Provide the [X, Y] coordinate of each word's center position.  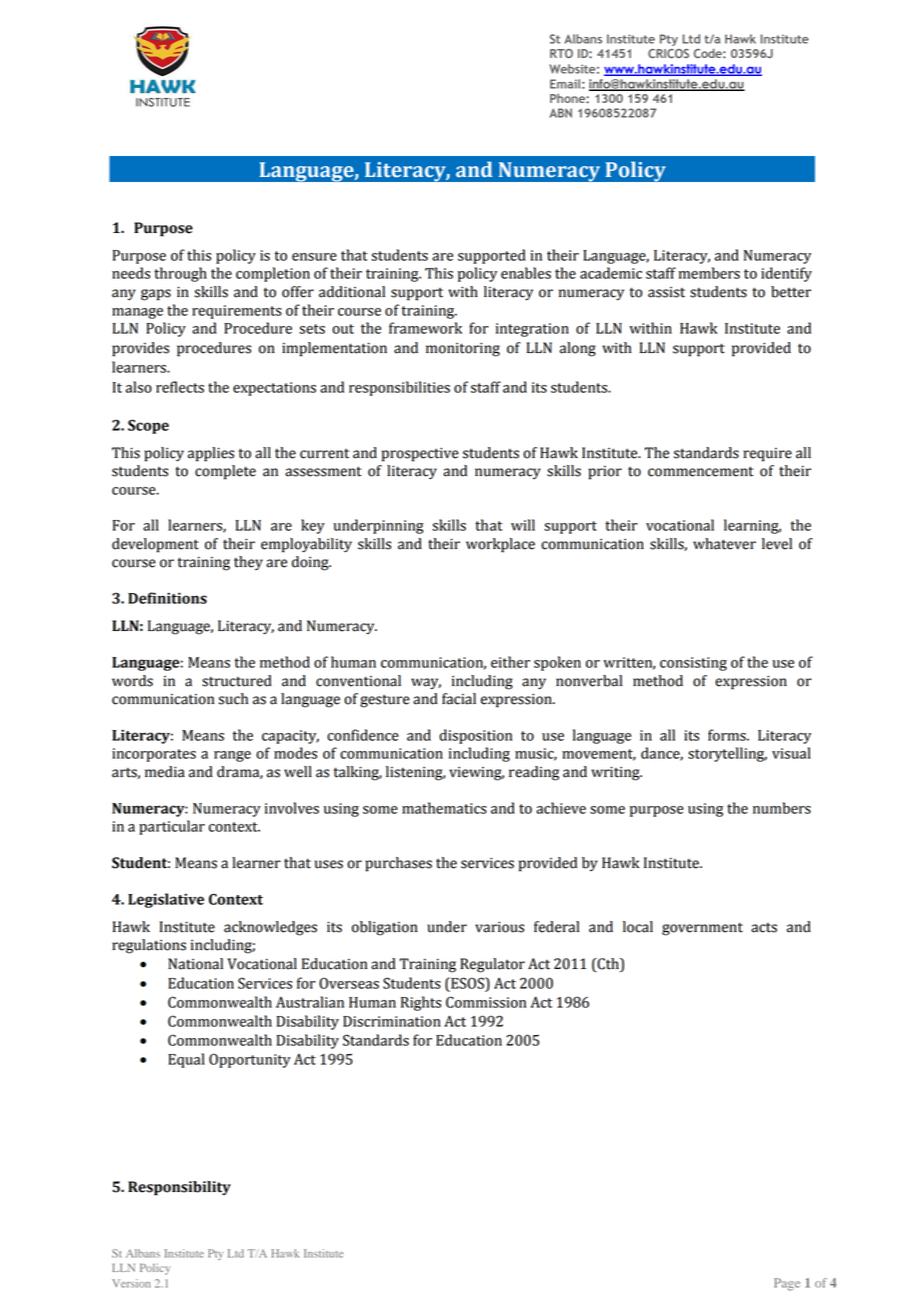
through [180, 274]
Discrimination [392, 1021]
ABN [560, 113]
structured [237, 681]
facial [459, 699]
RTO [561, 53]
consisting [693, 664]
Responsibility [179, 1188]
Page [787, 1284]
